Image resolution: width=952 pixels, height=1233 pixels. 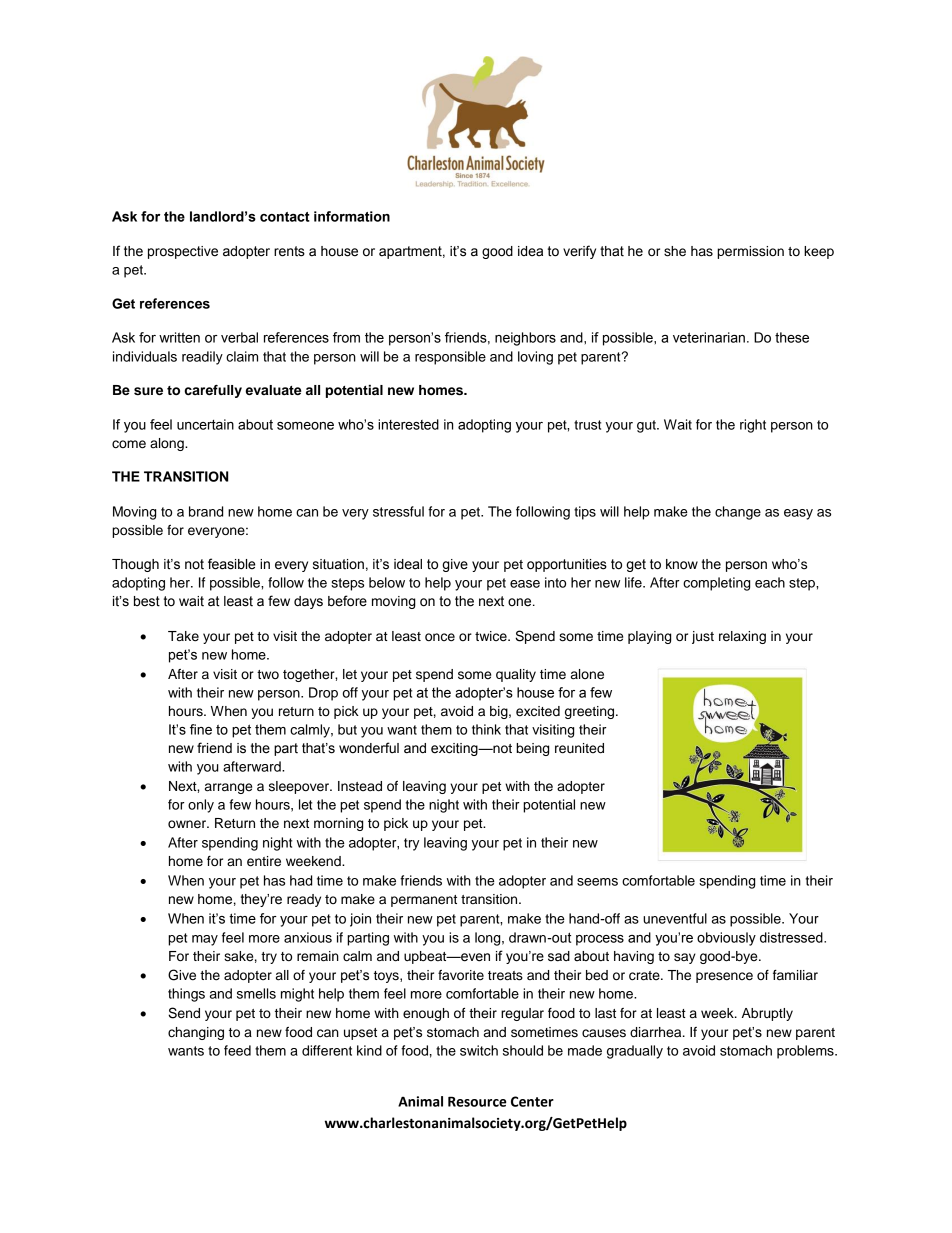 What do you see at coordinates (408, 424) in the document?
I see `interested` at bounding box center [408, 424].
